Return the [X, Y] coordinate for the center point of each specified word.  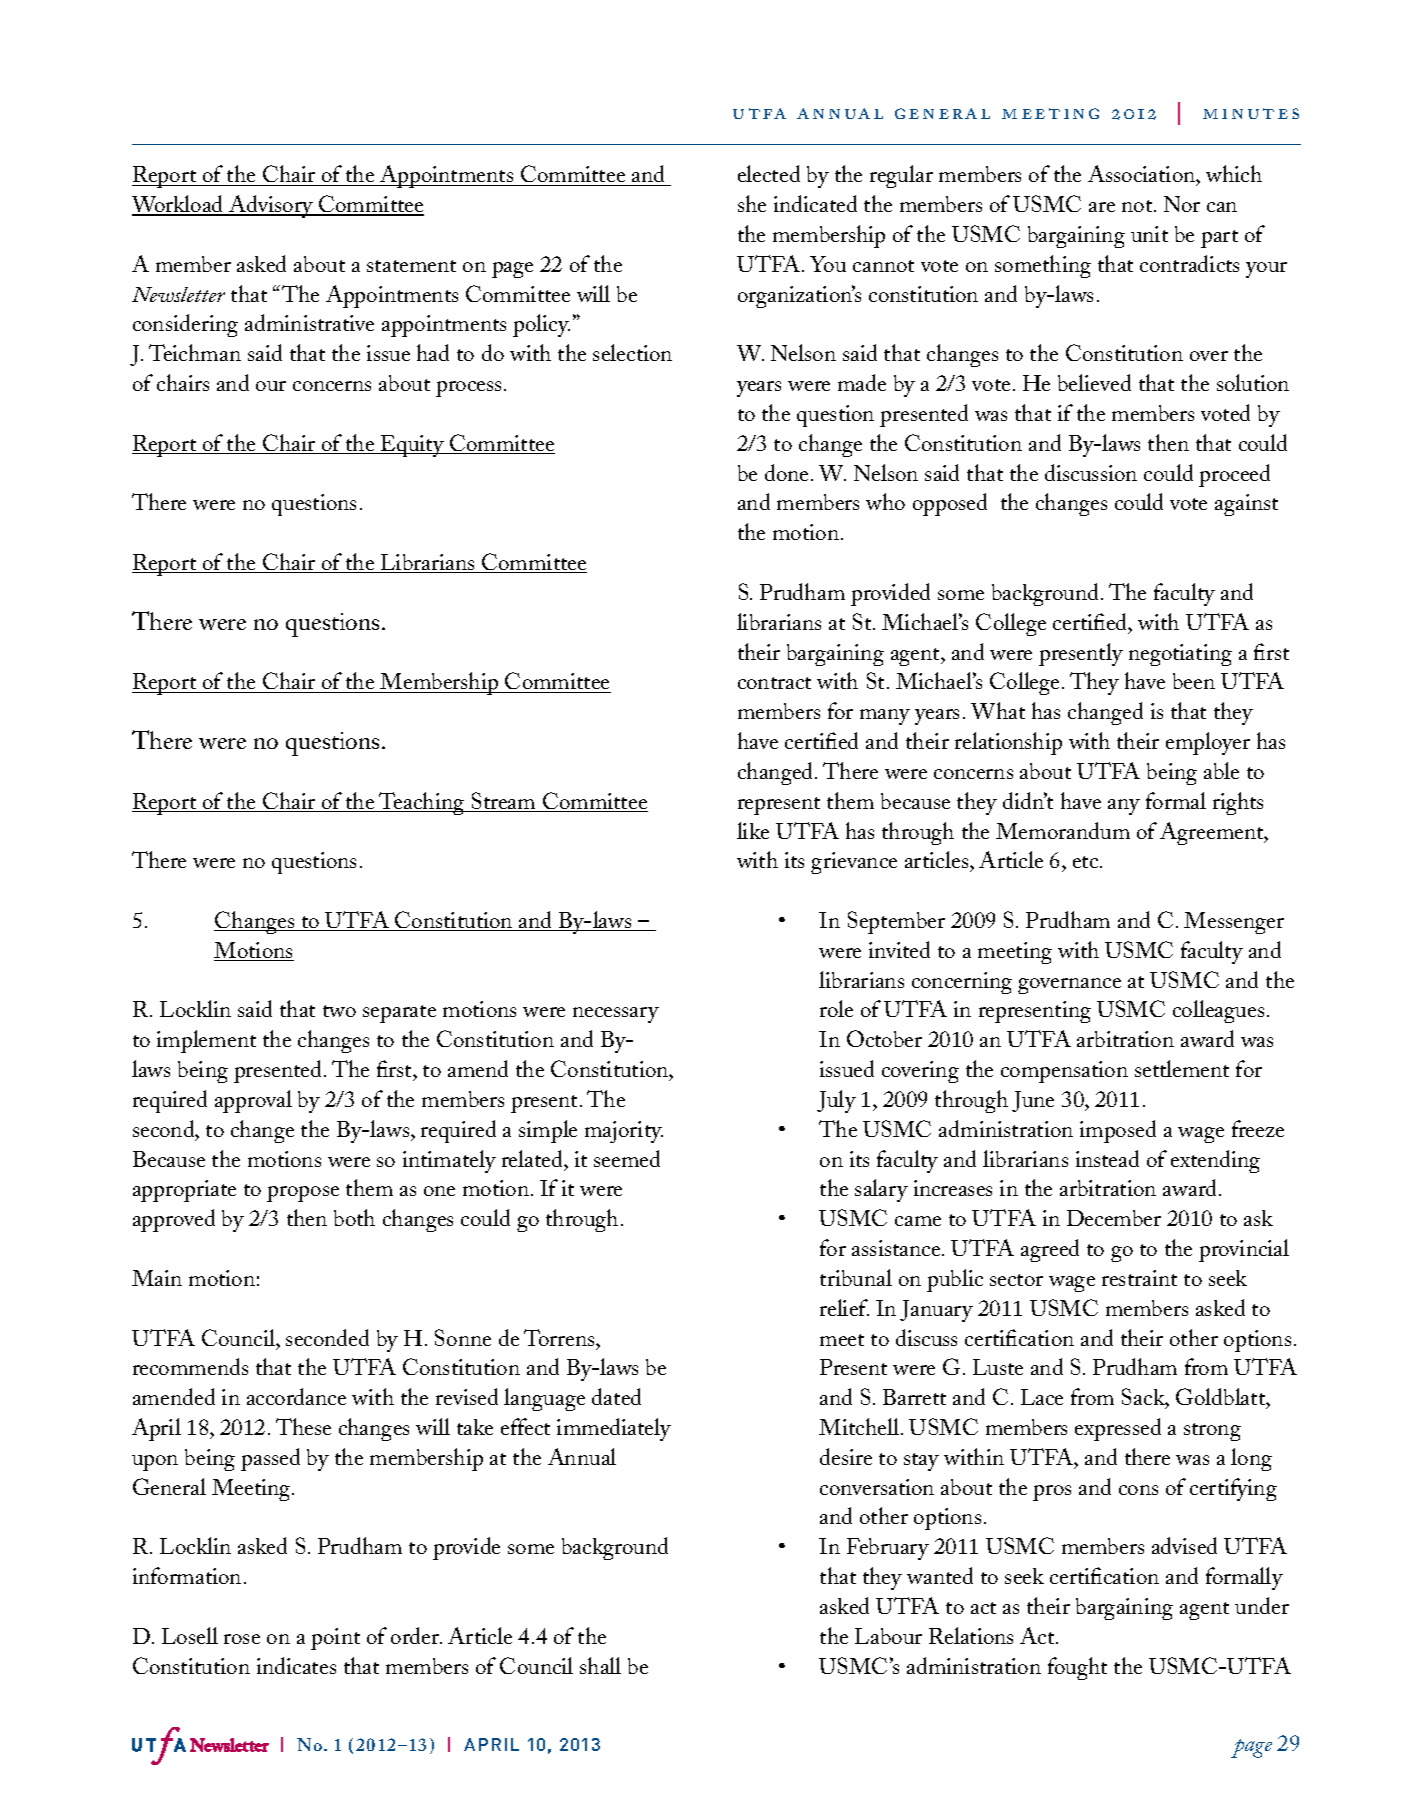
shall [600, 1665]
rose [242, 1639]
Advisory [271, 206]
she [752, 203]
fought [1077, 1668]
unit [1149, 234]
